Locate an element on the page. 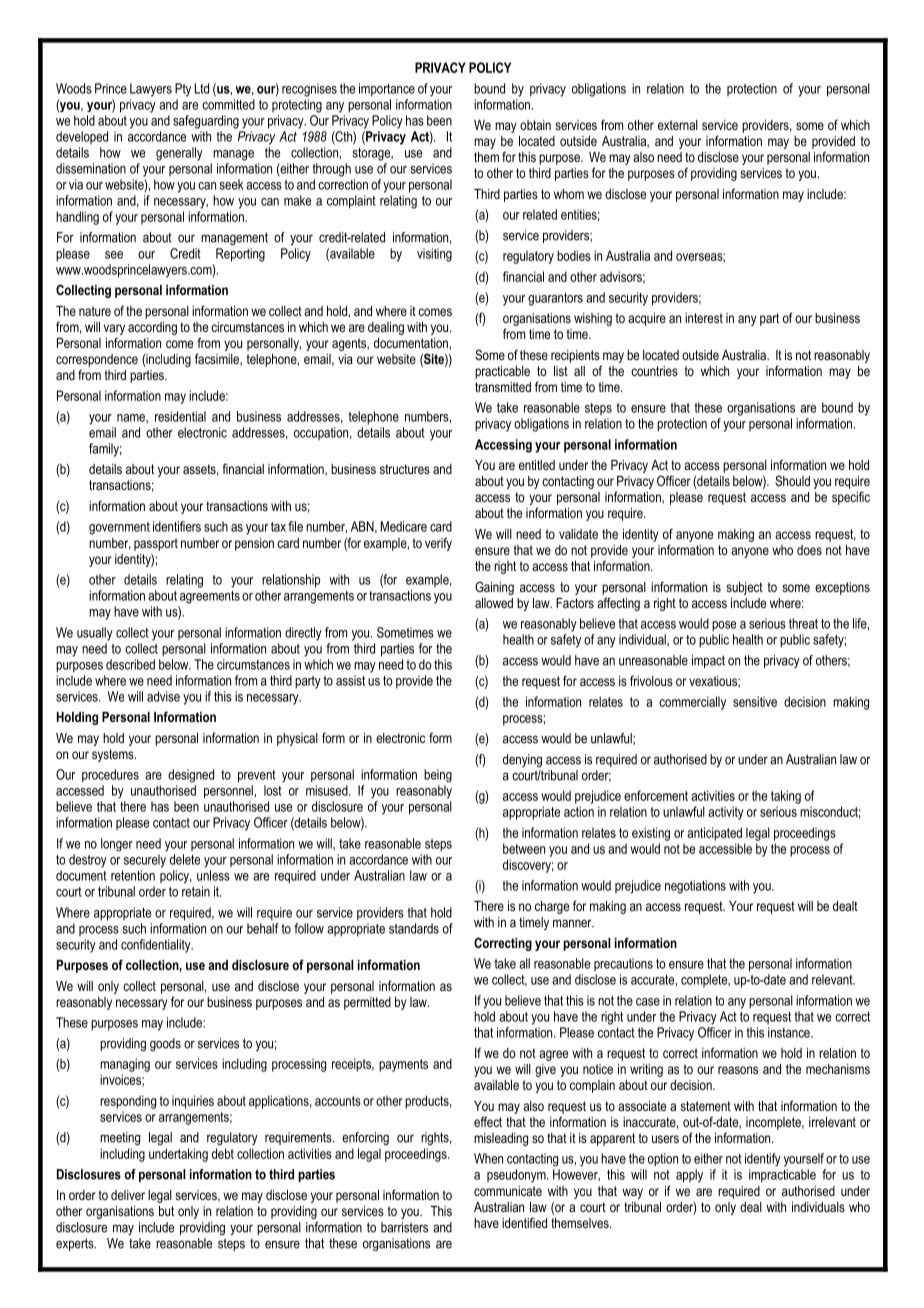 This image has width=924, height=1308. sensitive is located at coordinates (755, 701).
